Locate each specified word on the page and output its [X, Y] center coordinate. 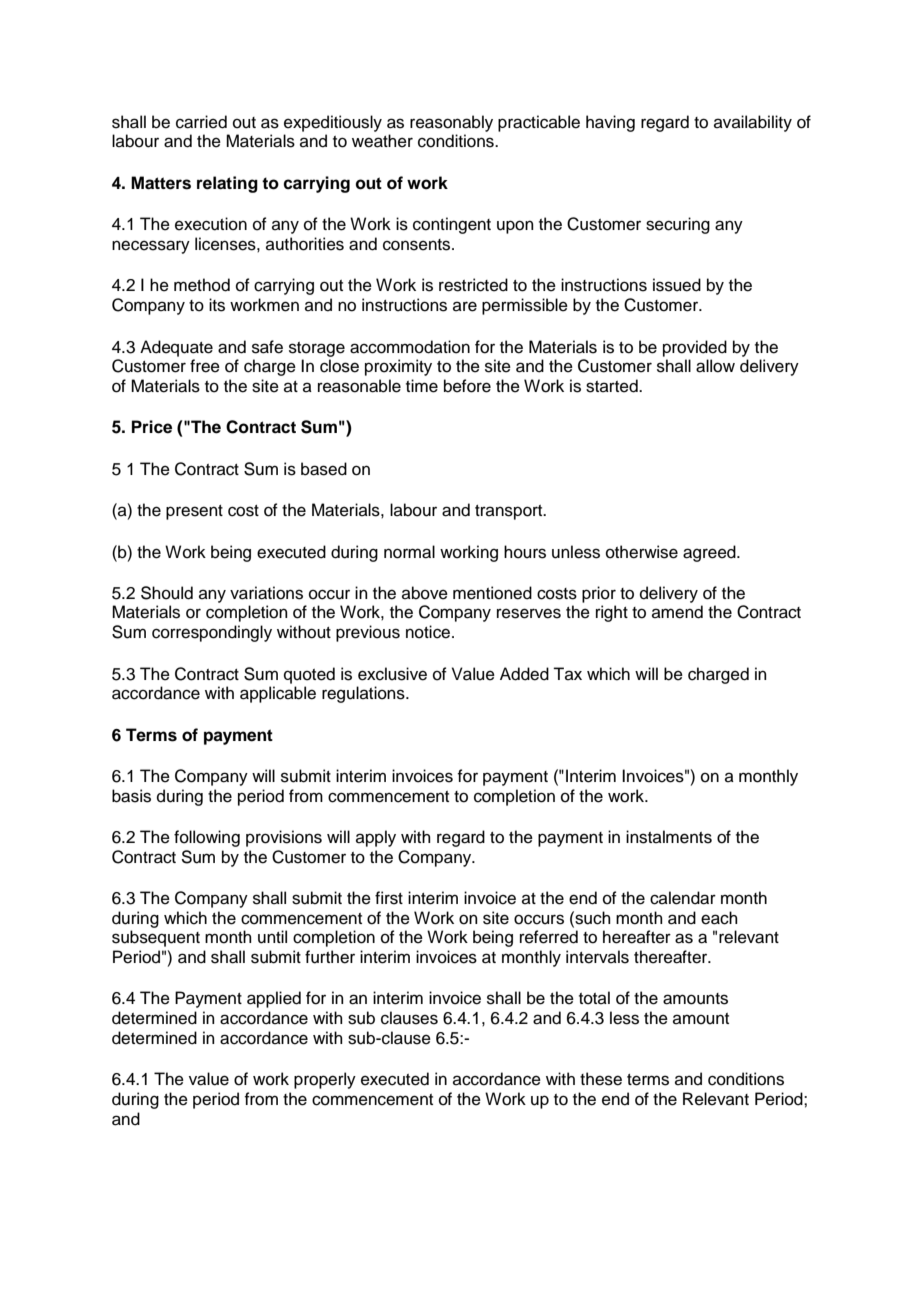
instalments [669, 837]
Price [152, 427]
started [613, 386]
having [610, 123]
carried [201, 122]
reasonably [451, 123]
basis [131, 796]
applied [274, 999]
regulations [364, 694]
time [422, 386]
